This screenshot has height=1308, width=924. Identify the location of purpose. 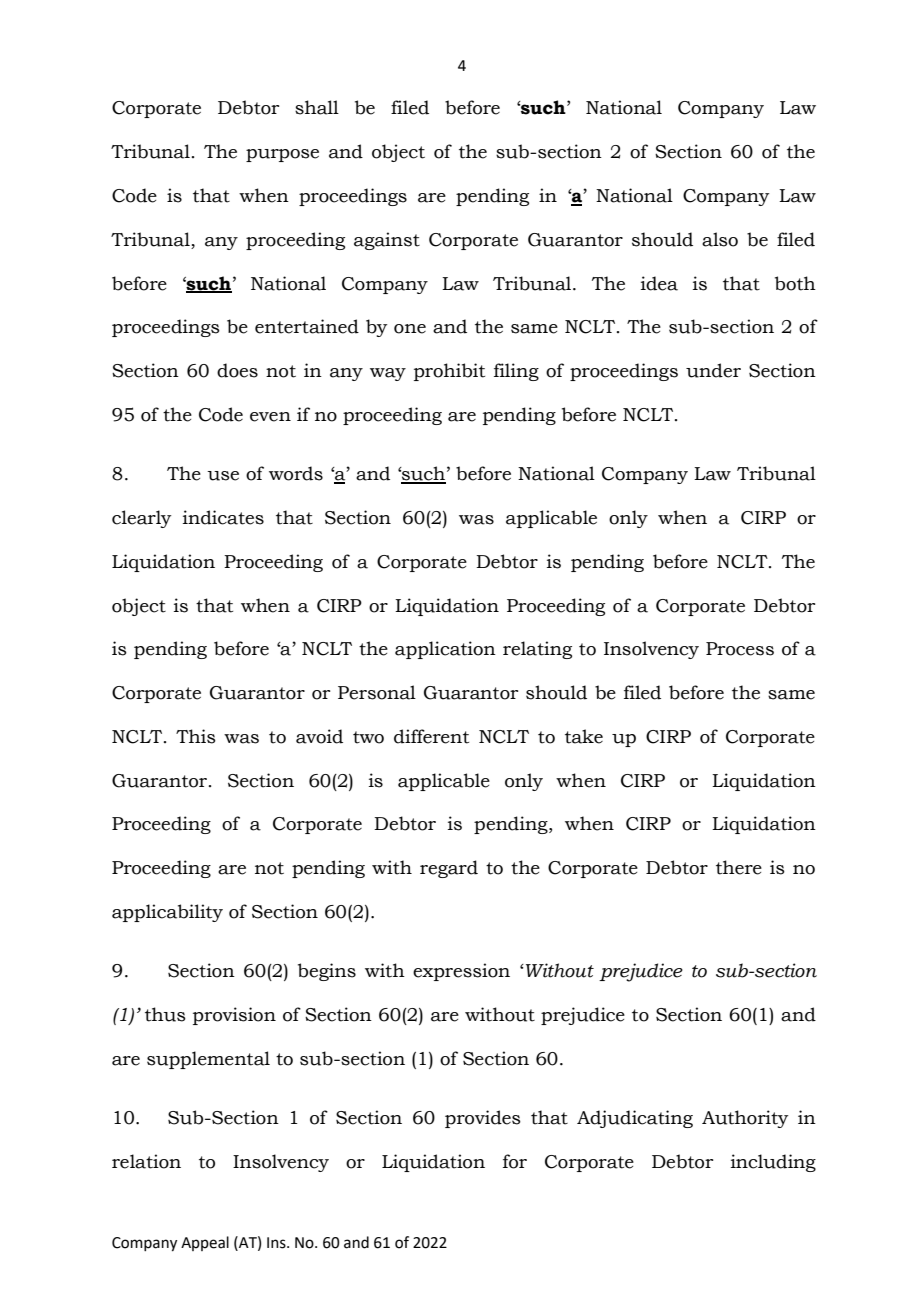
(282, 155).
